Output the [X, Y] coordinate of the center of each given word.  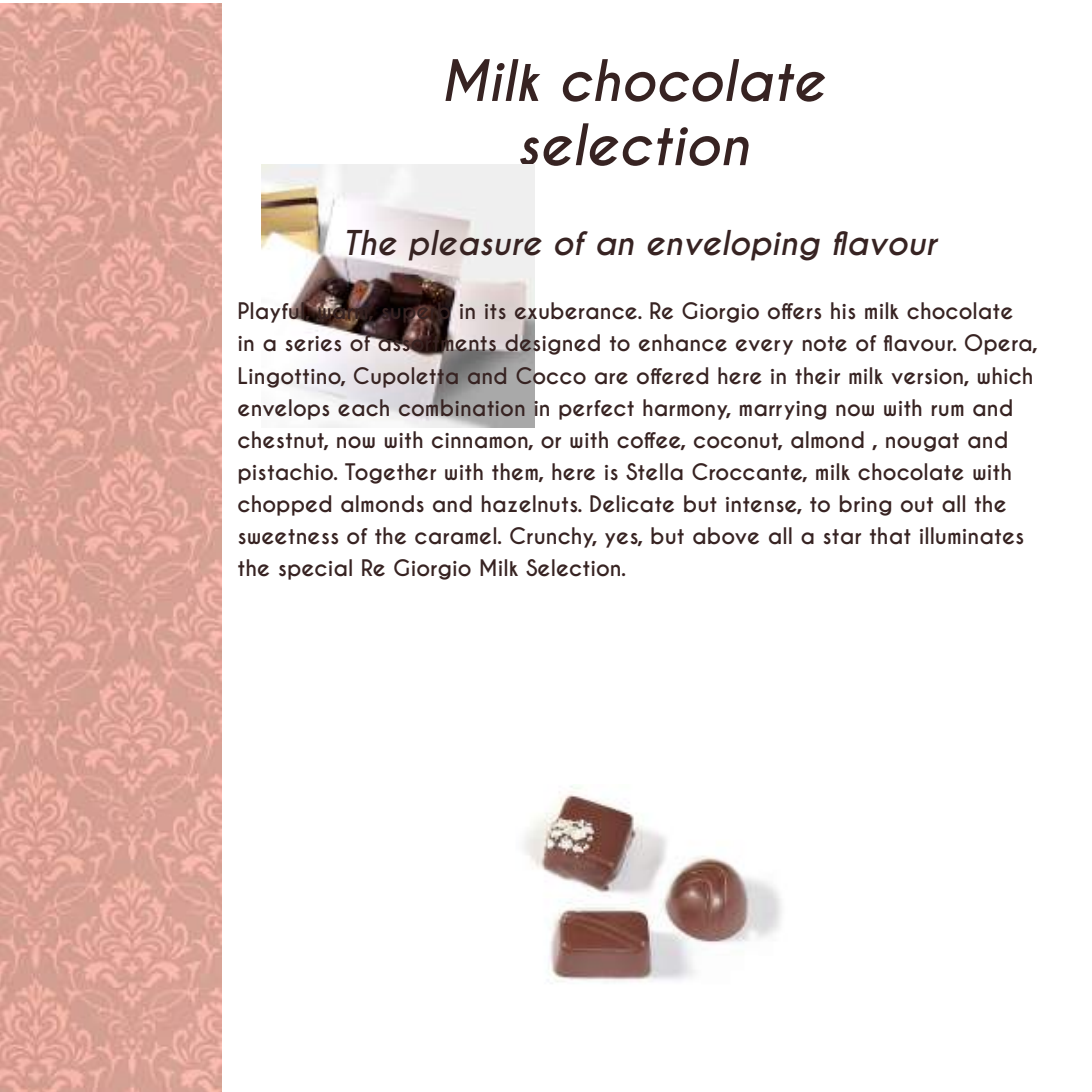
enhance [683, 343]
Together [390, 473]
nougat [922, 442]
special [315, 569]
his [843, 311]
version [928, 377]
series [314, 344]
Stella [654, 472]
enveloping [733, 245]
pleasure [475, 245]
